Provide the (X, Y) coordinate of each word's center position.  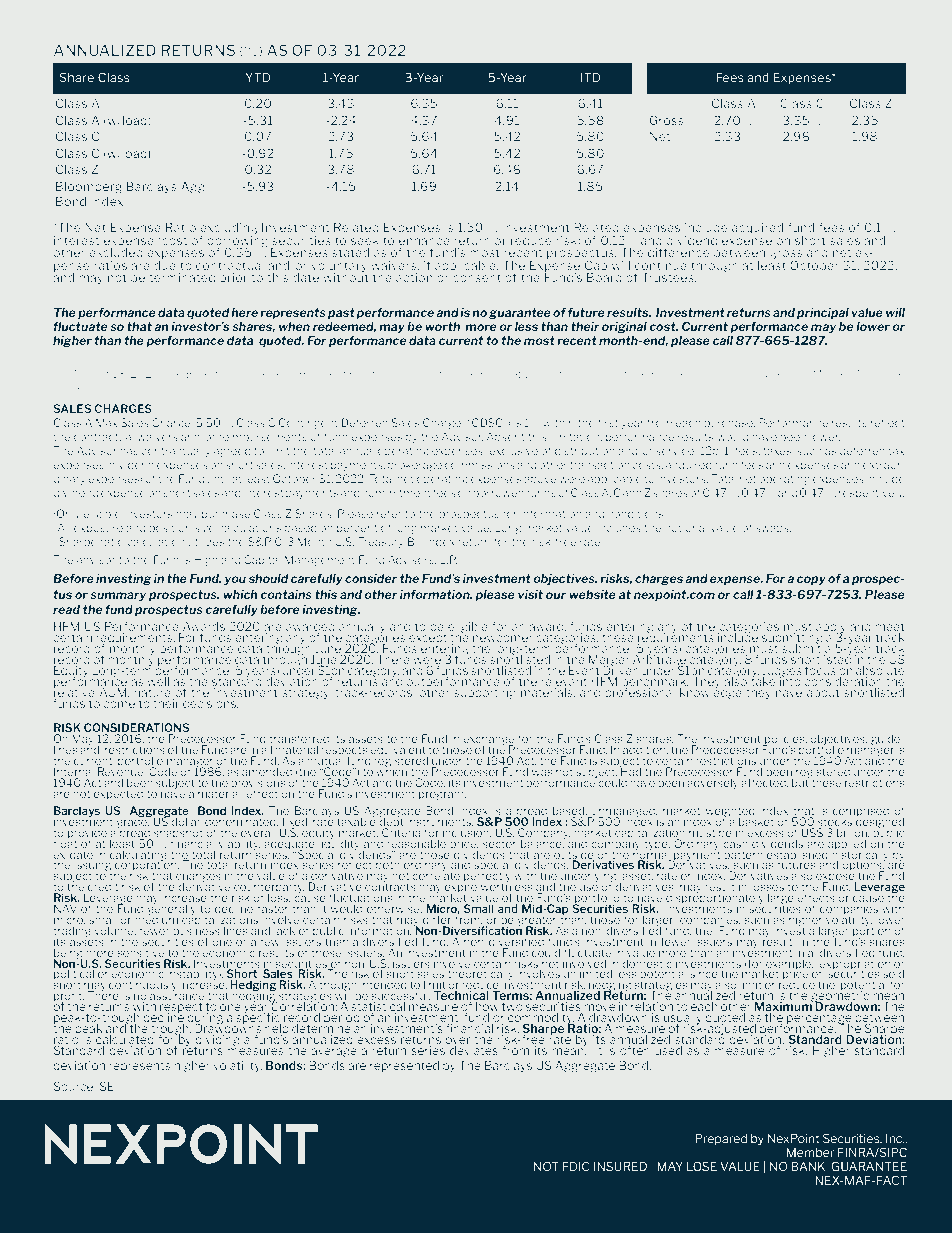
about (823, 691)
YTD (258, 77)
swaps (773, 530)
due (165, 264)
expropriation (855, 964)
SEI (108, 1086)
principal (823, 313)
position (170, 528)
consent (476, 276)
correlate (436, 874)
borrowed (498, 492)
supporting (484, 692)
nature (151, 691)
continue (661, 265)
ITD (590, 77)
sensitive (141, 951)
